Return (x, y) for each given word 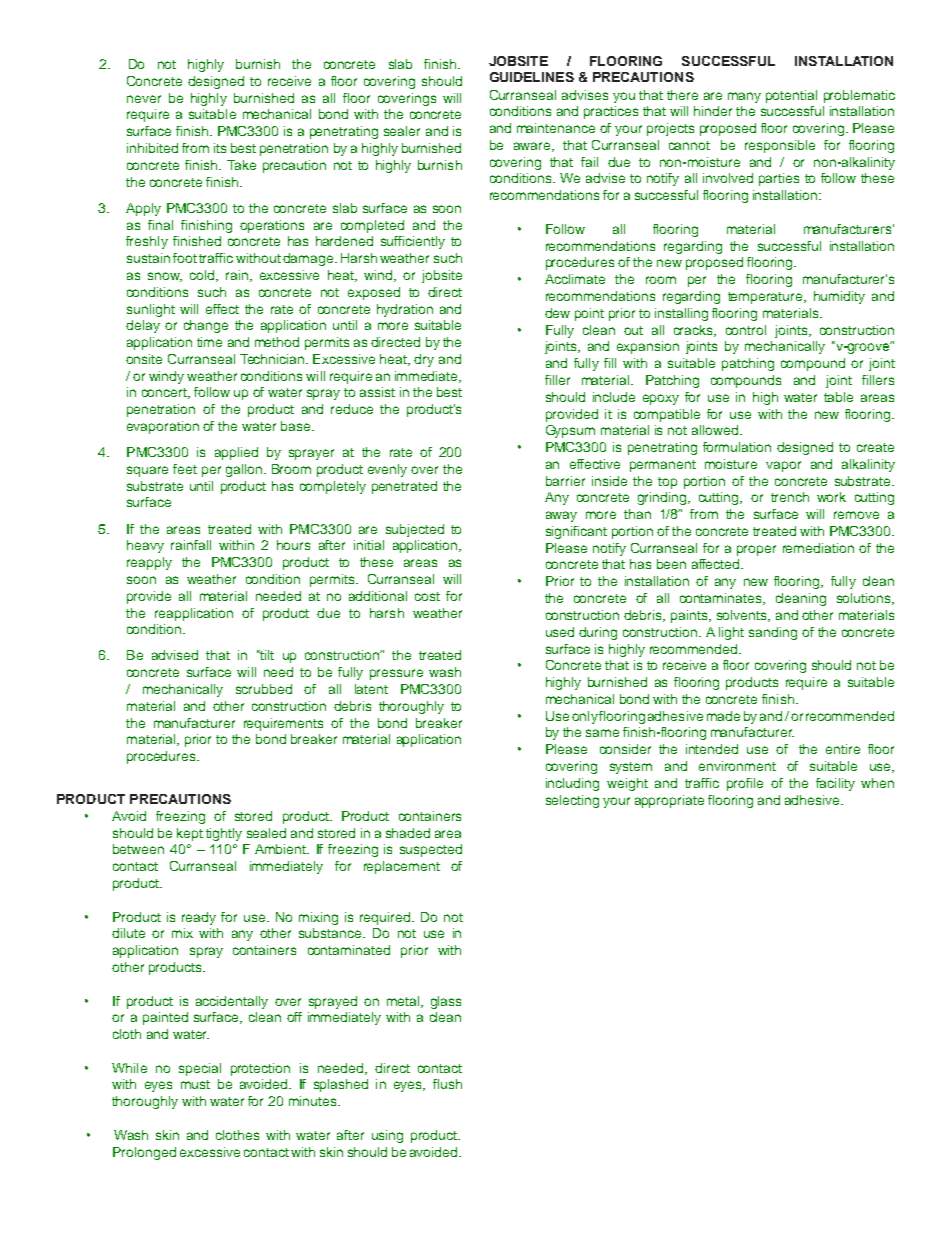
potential (791, 96)
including (572, 784)
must (195, 1084)
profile (745, 784)
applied (236, 453)
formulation (737, 447)
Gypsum (570, 431)
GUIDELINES (532, 77)
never (144, 99)
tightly (224, 834)
